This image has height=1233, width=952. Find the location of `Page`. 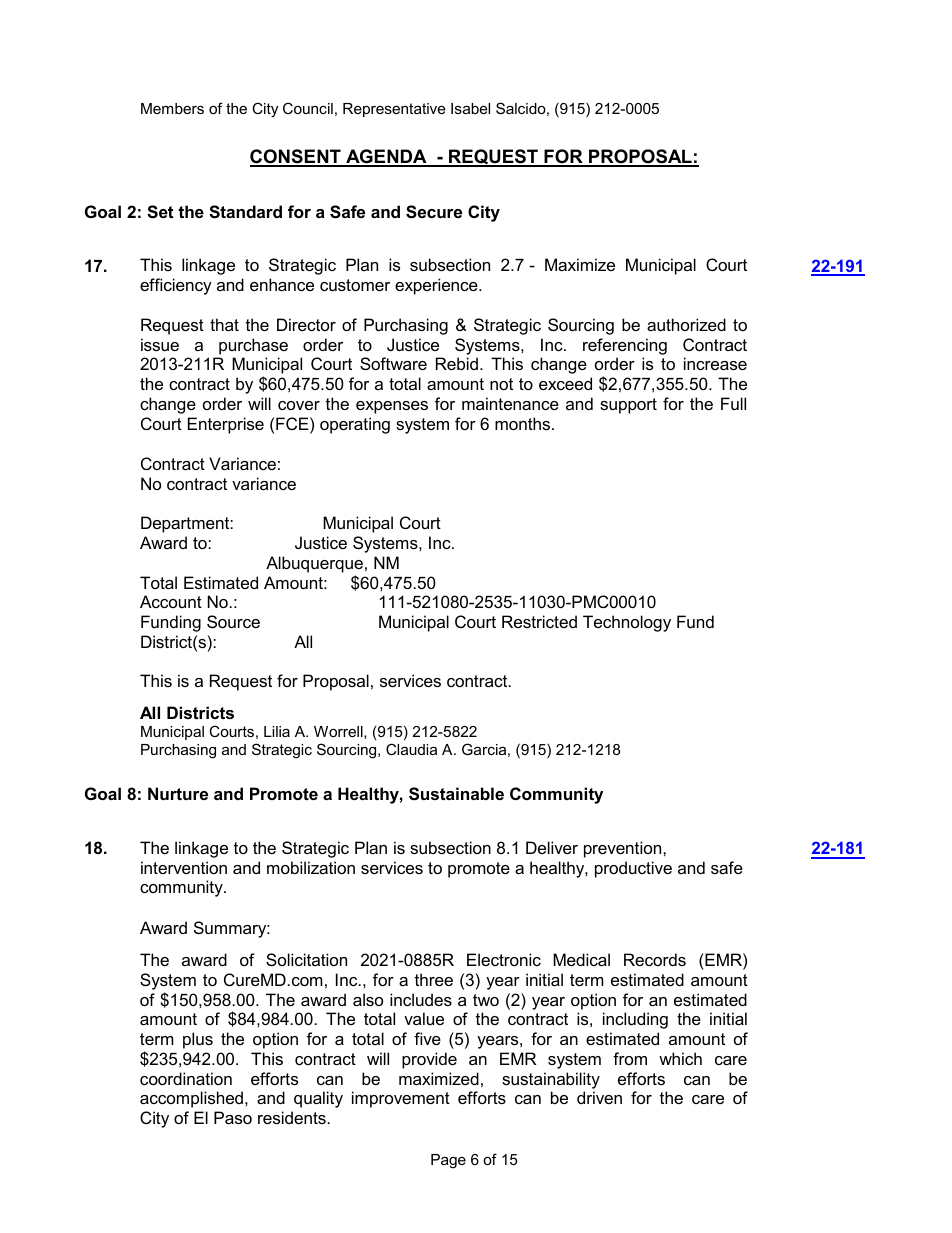

Page is located at coordinates (448, 1161).
